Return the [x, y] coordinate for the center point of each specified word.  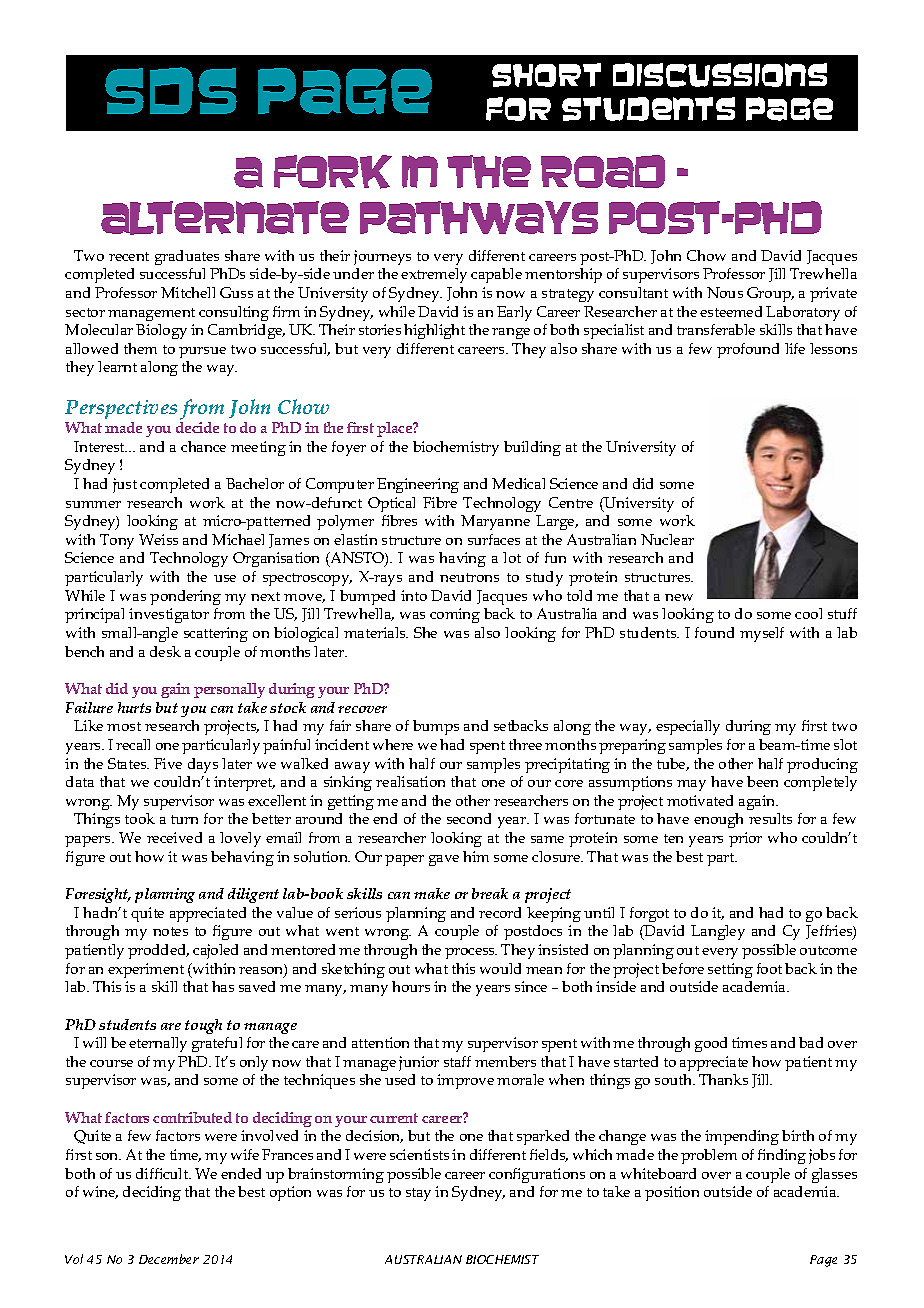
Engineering [418, 485]
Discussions [720, 75]
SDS [171, 90]
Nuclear [667, 539]
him [476, 856]
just [125, 485]
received [174, 837]
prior [745, 839]
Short [546, 75]
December [169, 1259]
